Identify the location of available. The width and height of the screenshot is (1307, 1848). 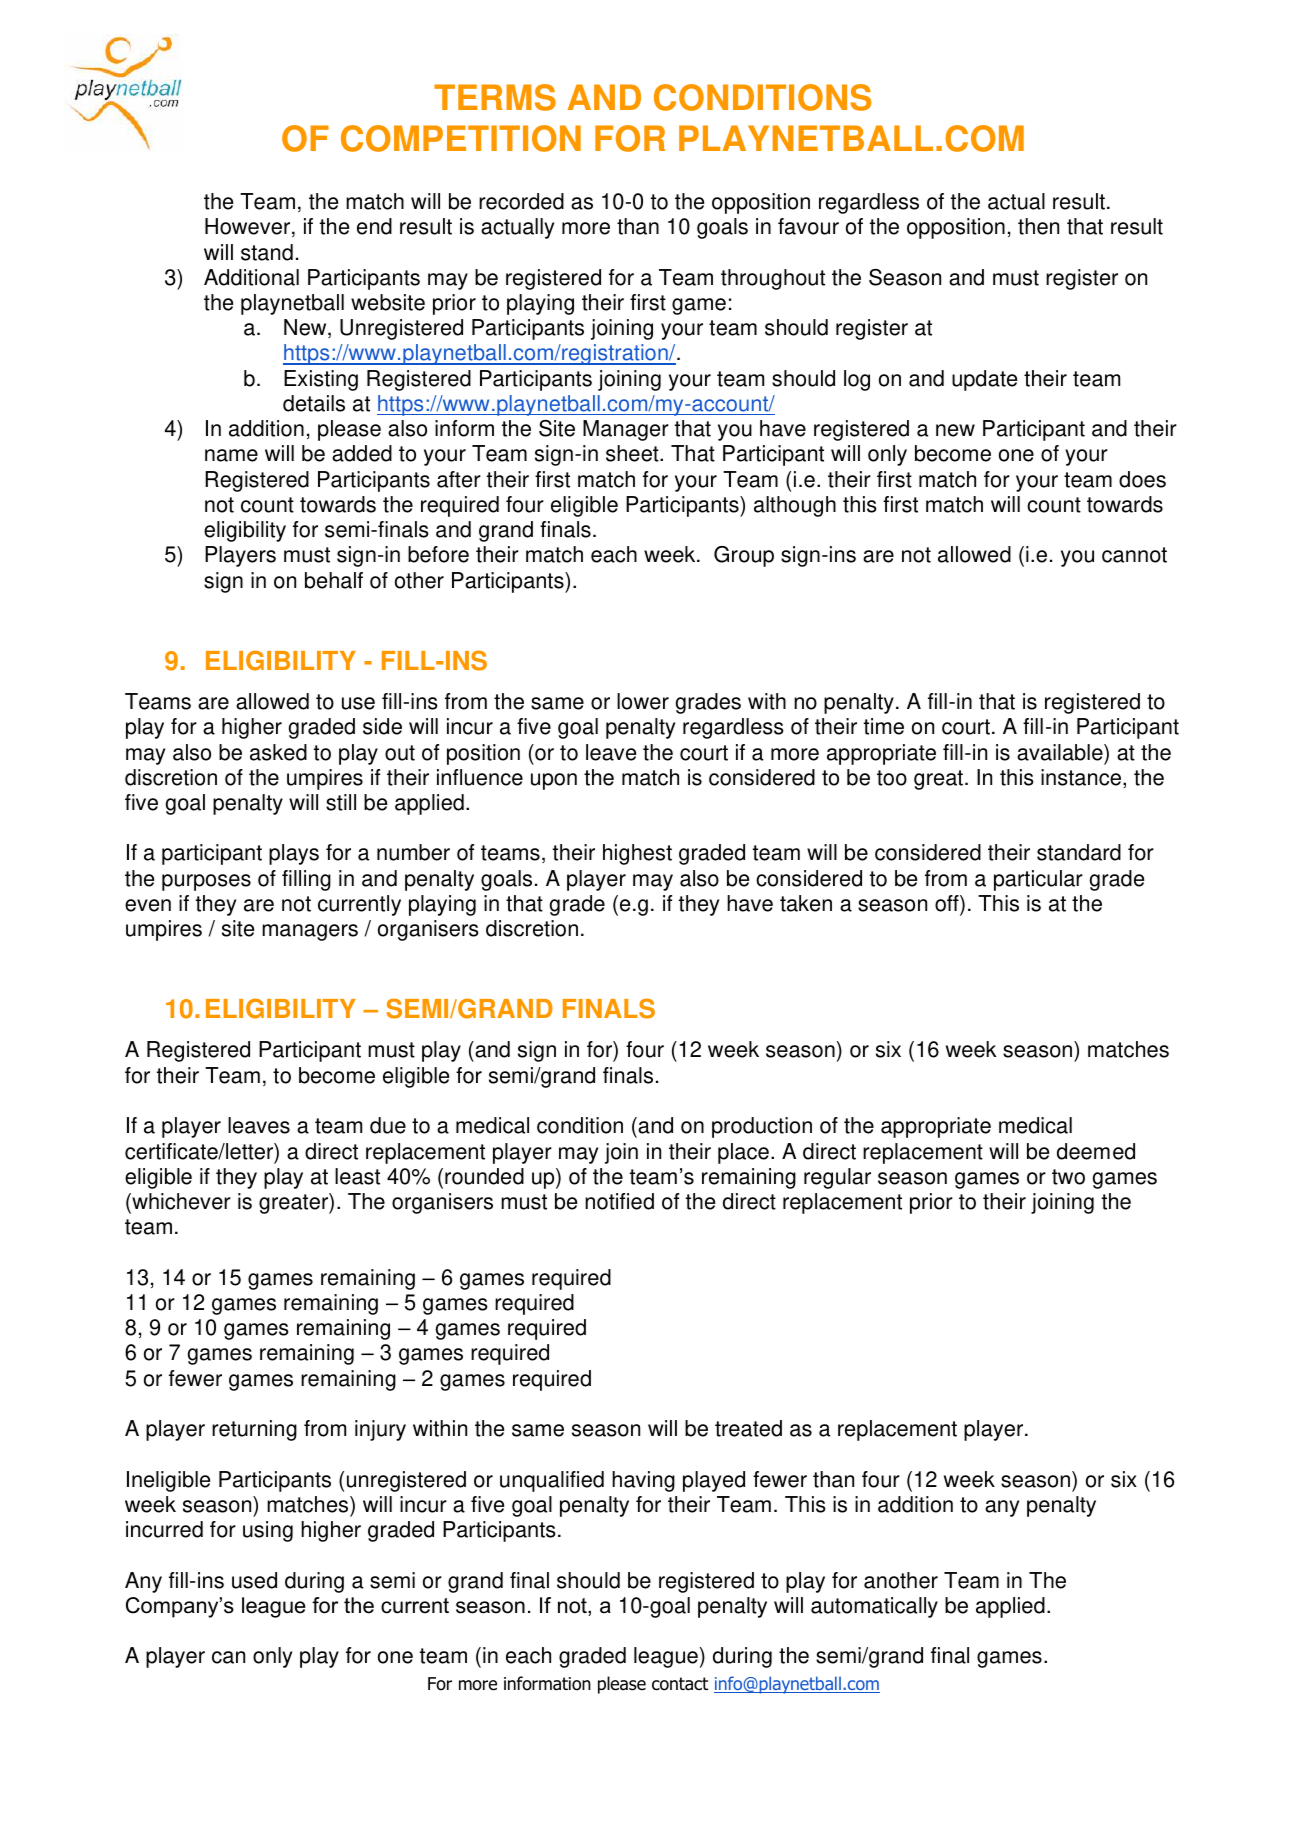
(1061, 752).
